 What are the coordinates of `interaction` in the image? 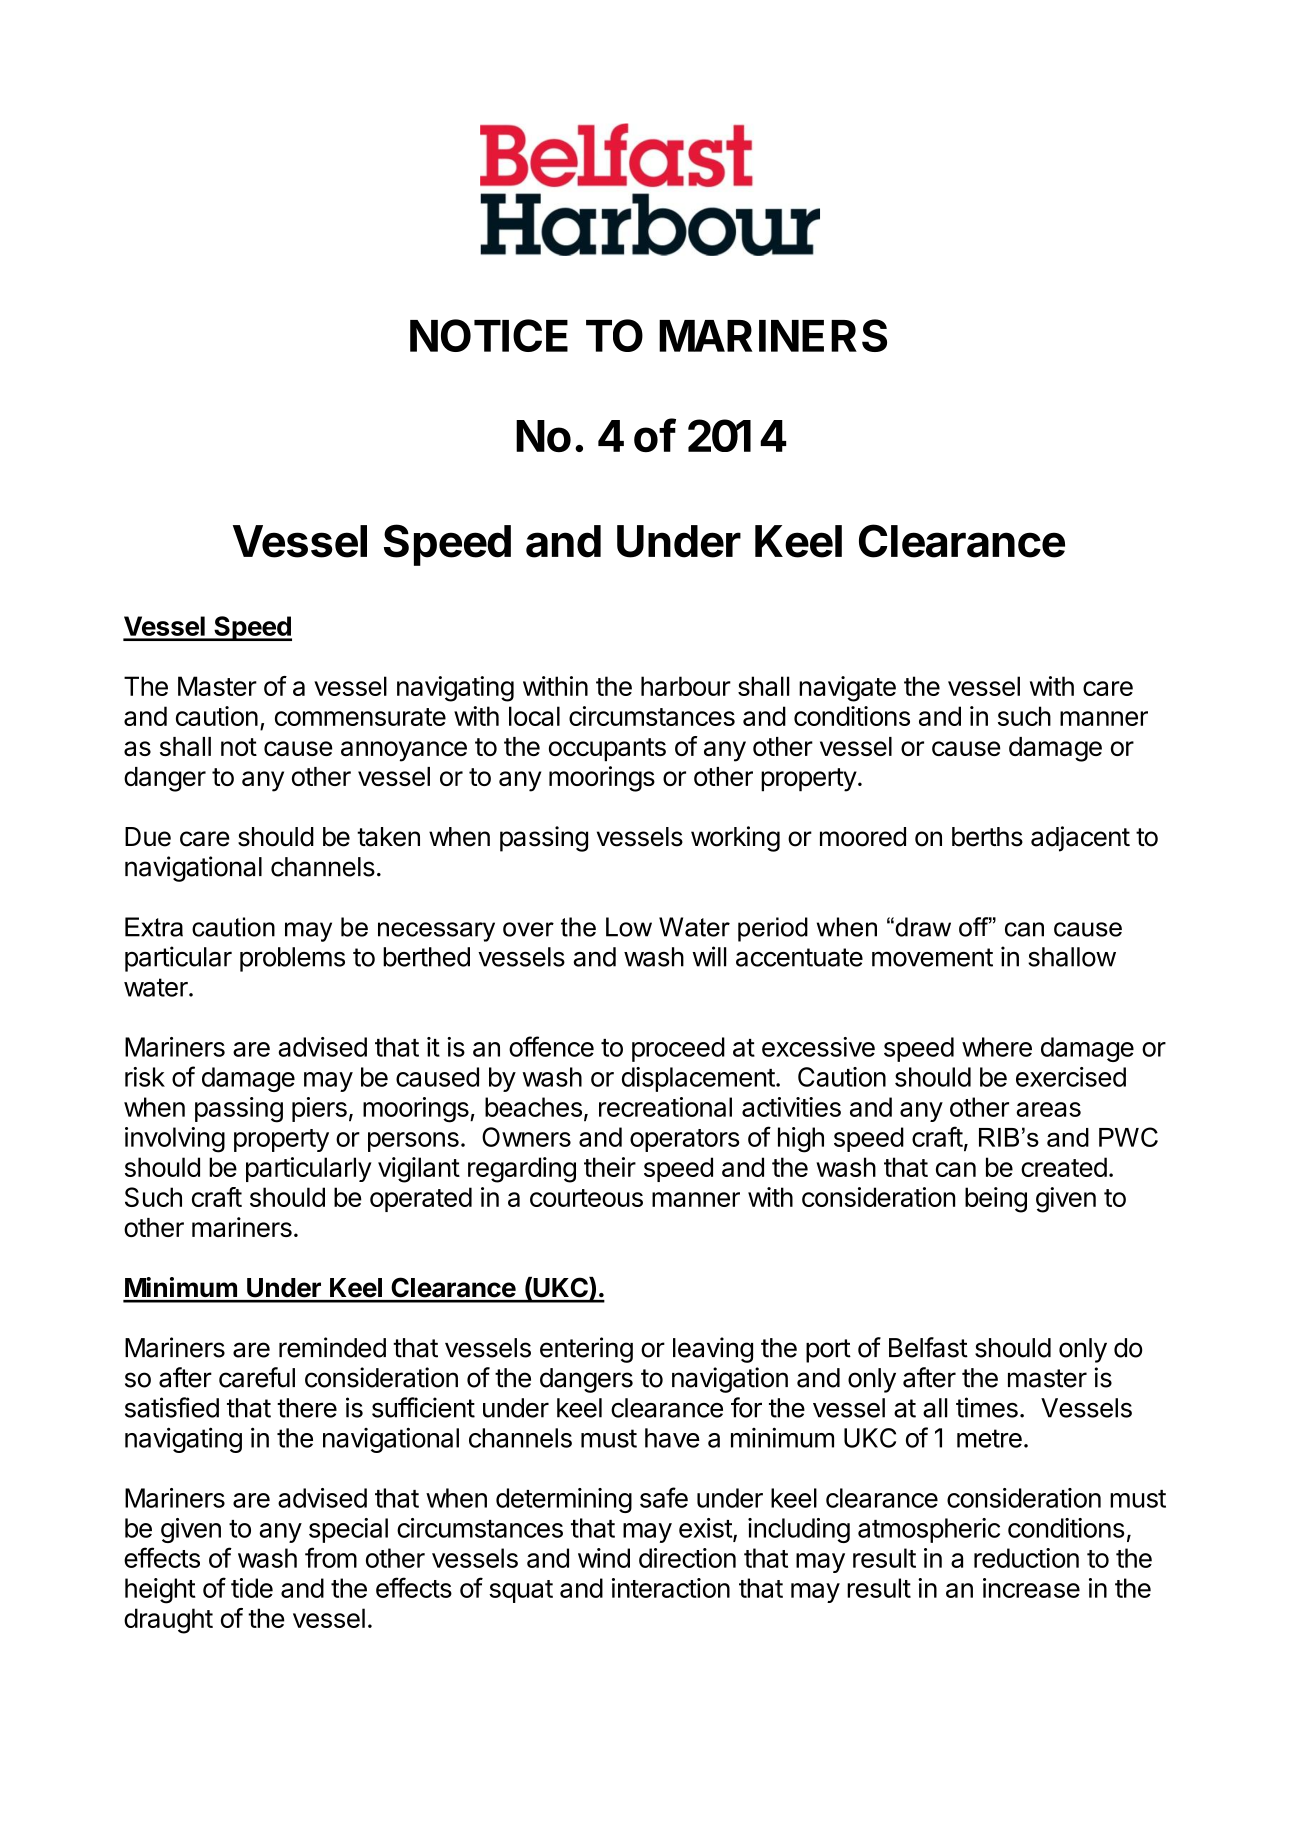 It's located at (671, 1588).
